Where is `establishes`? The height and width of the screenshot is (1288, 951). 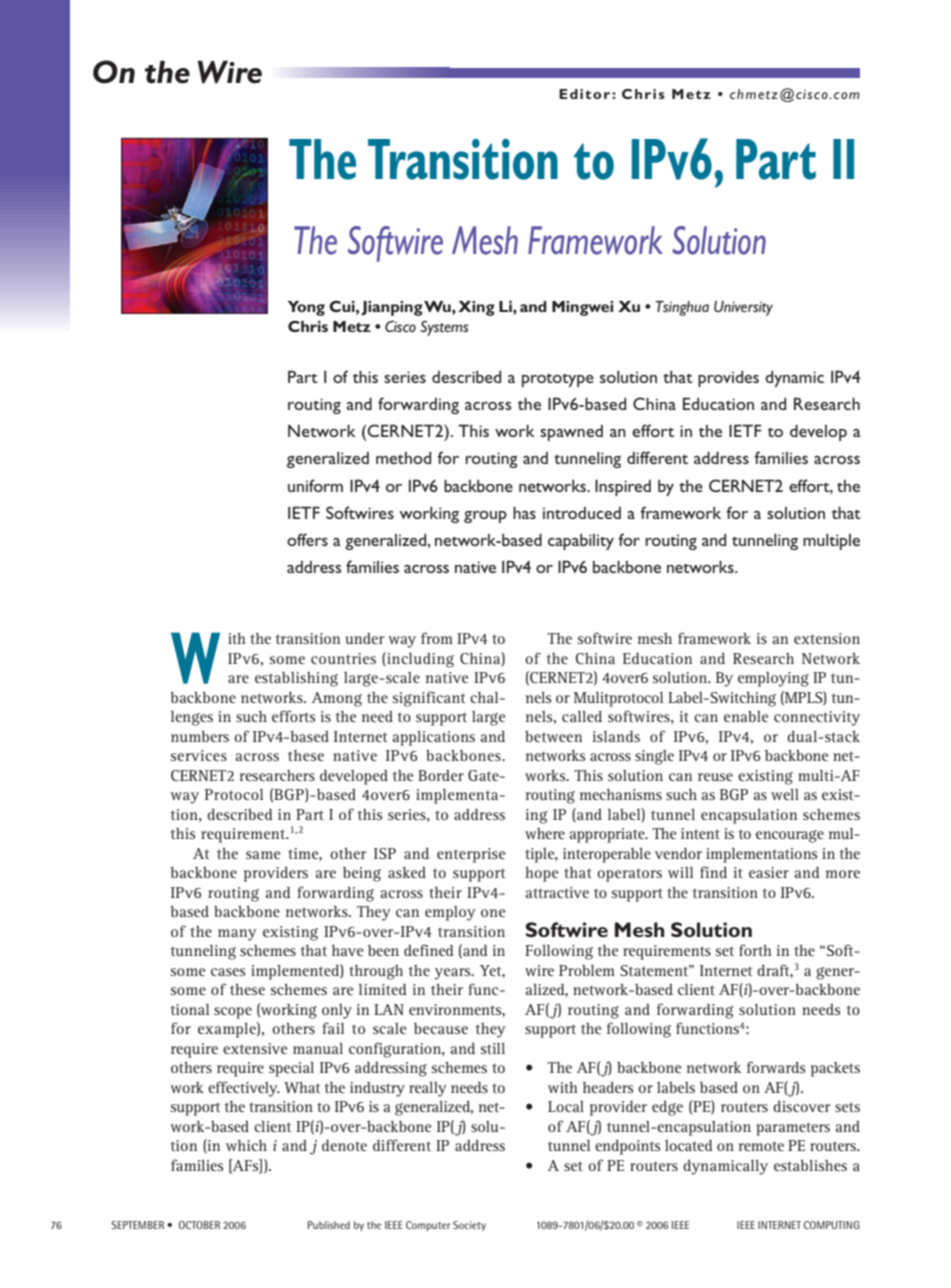 establishes is located at coordinates (810, 1165).
